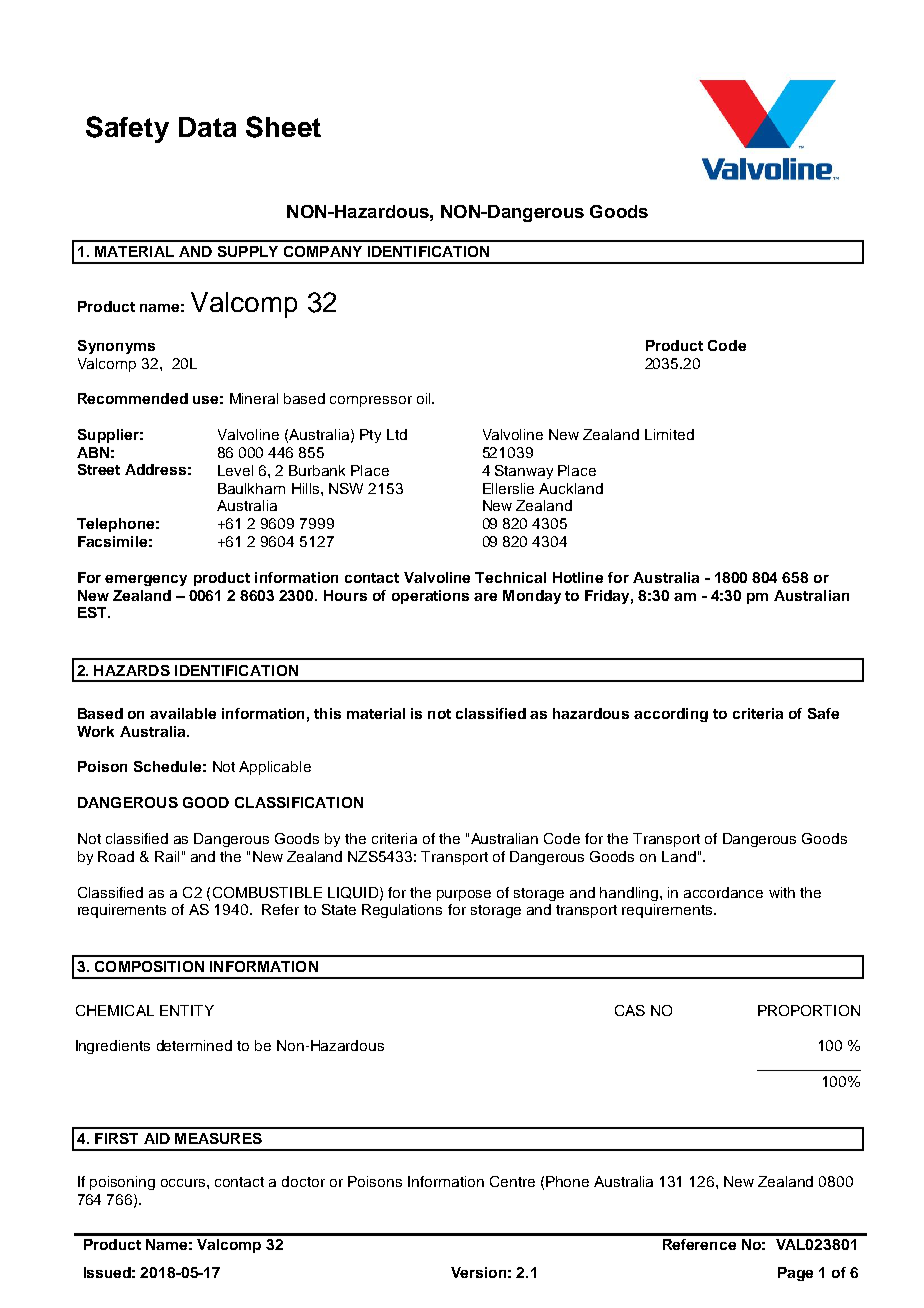 The height and width of the screenshot is (1308, 924). What do you see at coordinates (327, 713) in the screenshot?
I see `this` at bounding box center [327, 713].
